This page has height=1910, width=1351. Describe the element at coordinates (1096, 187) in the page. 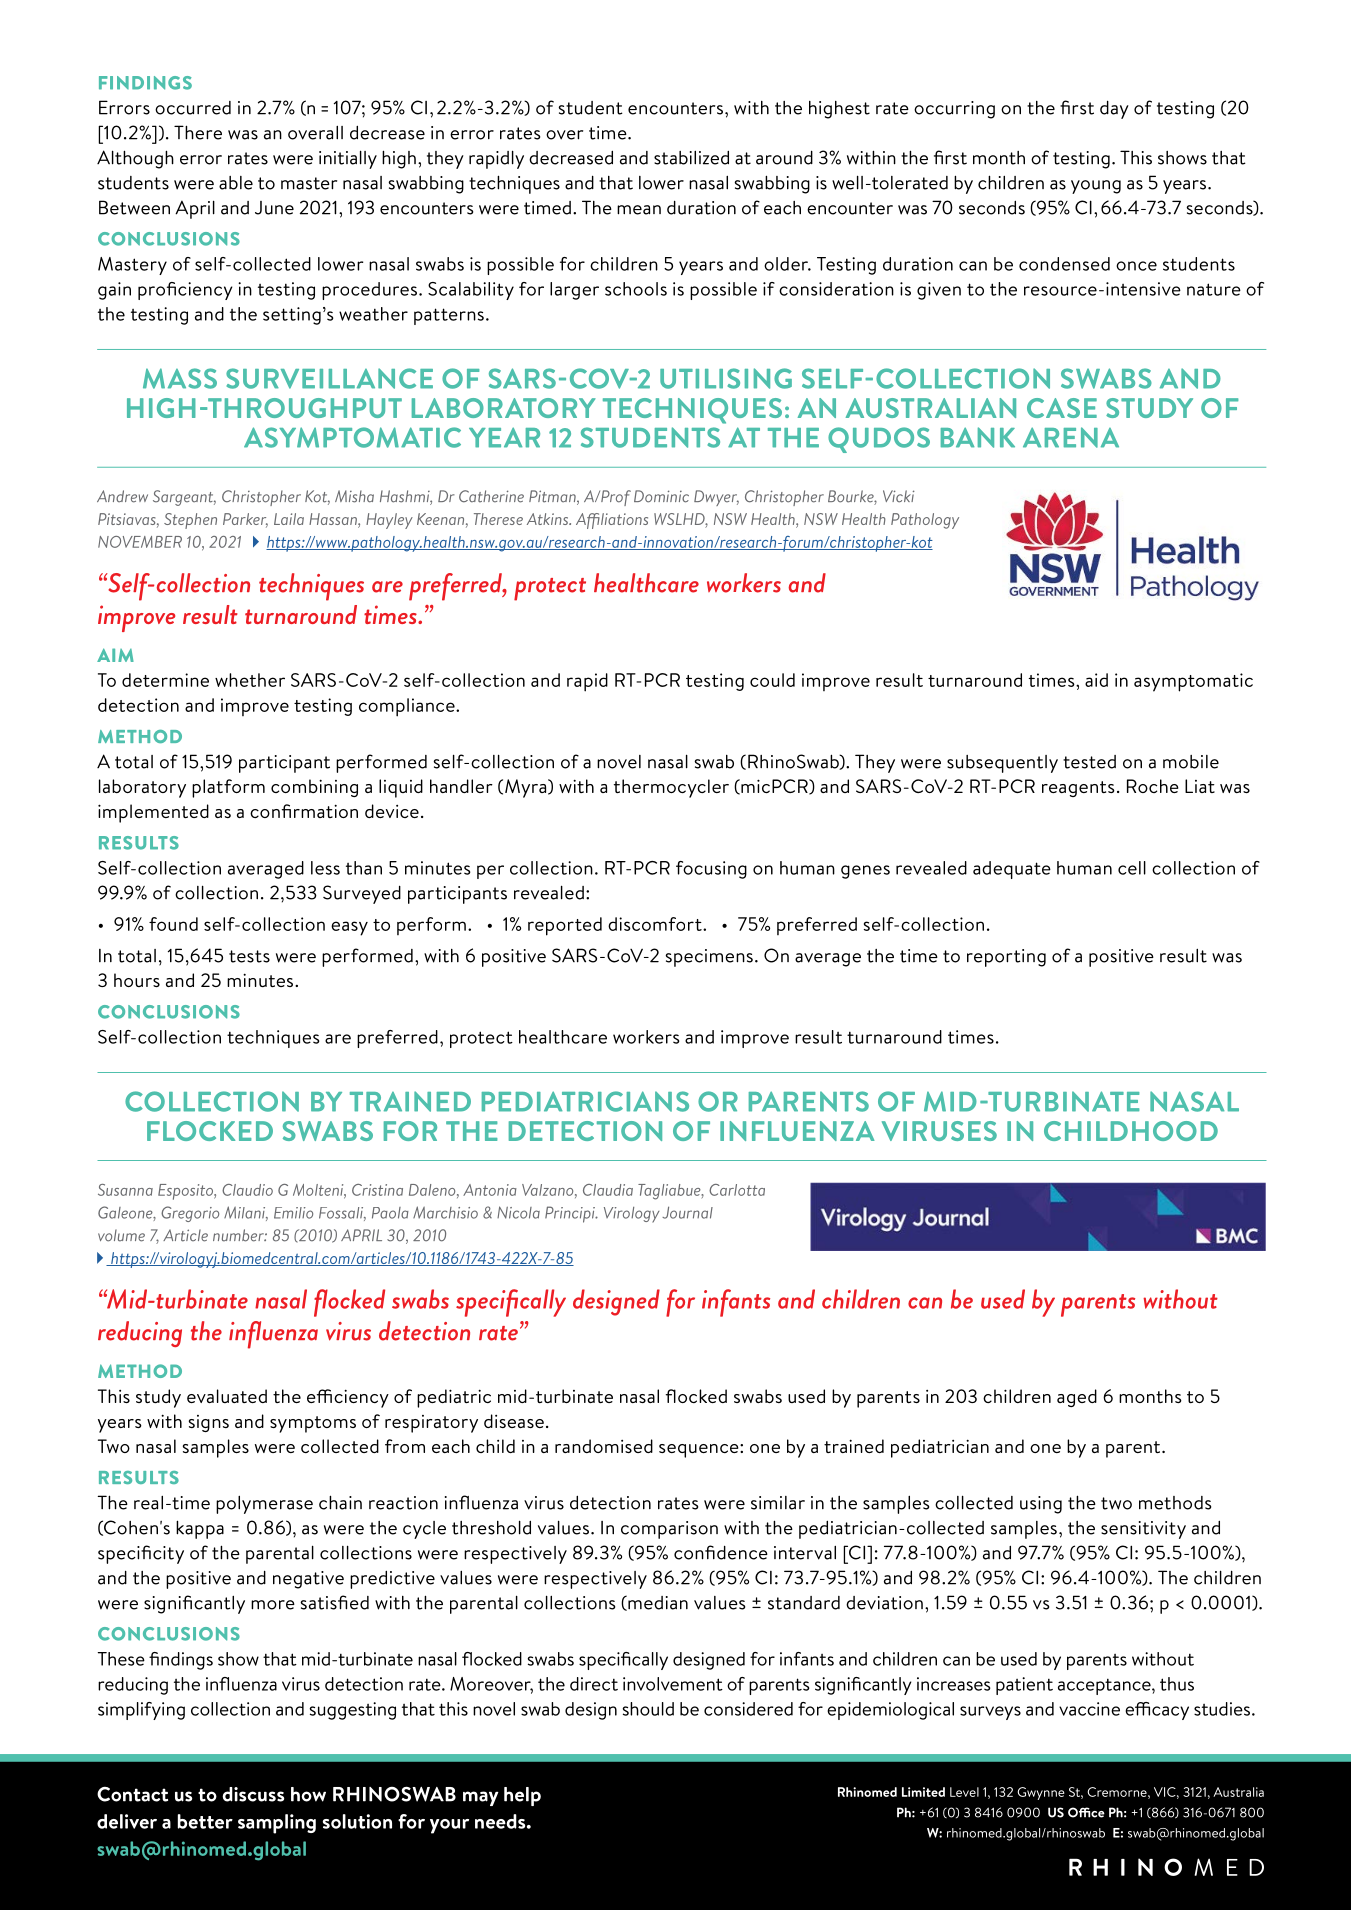

I see `young` at that location.
